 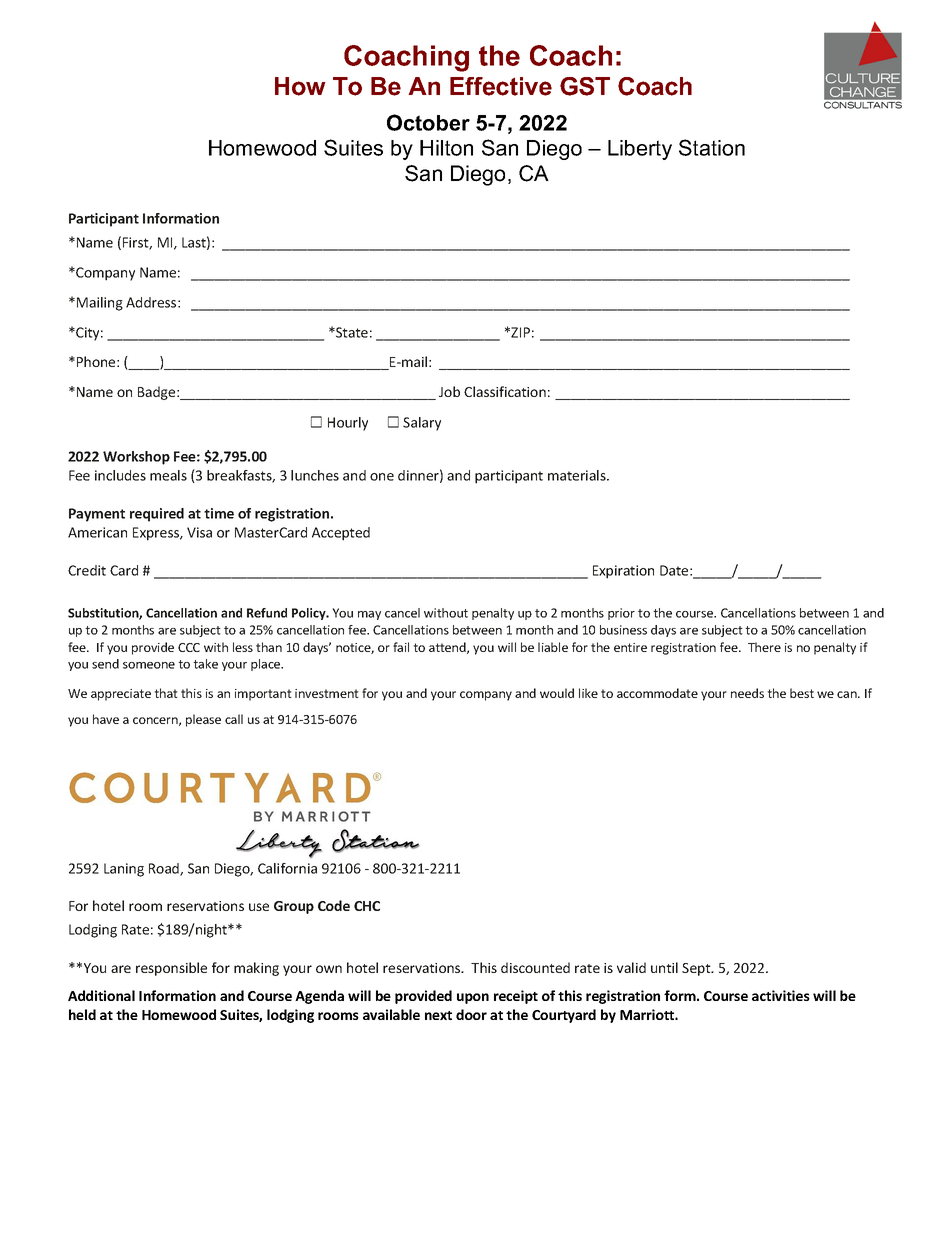 What do you see at coordinates (300, 86) in the document?
I see `How` at bounding box center [300, 86].
